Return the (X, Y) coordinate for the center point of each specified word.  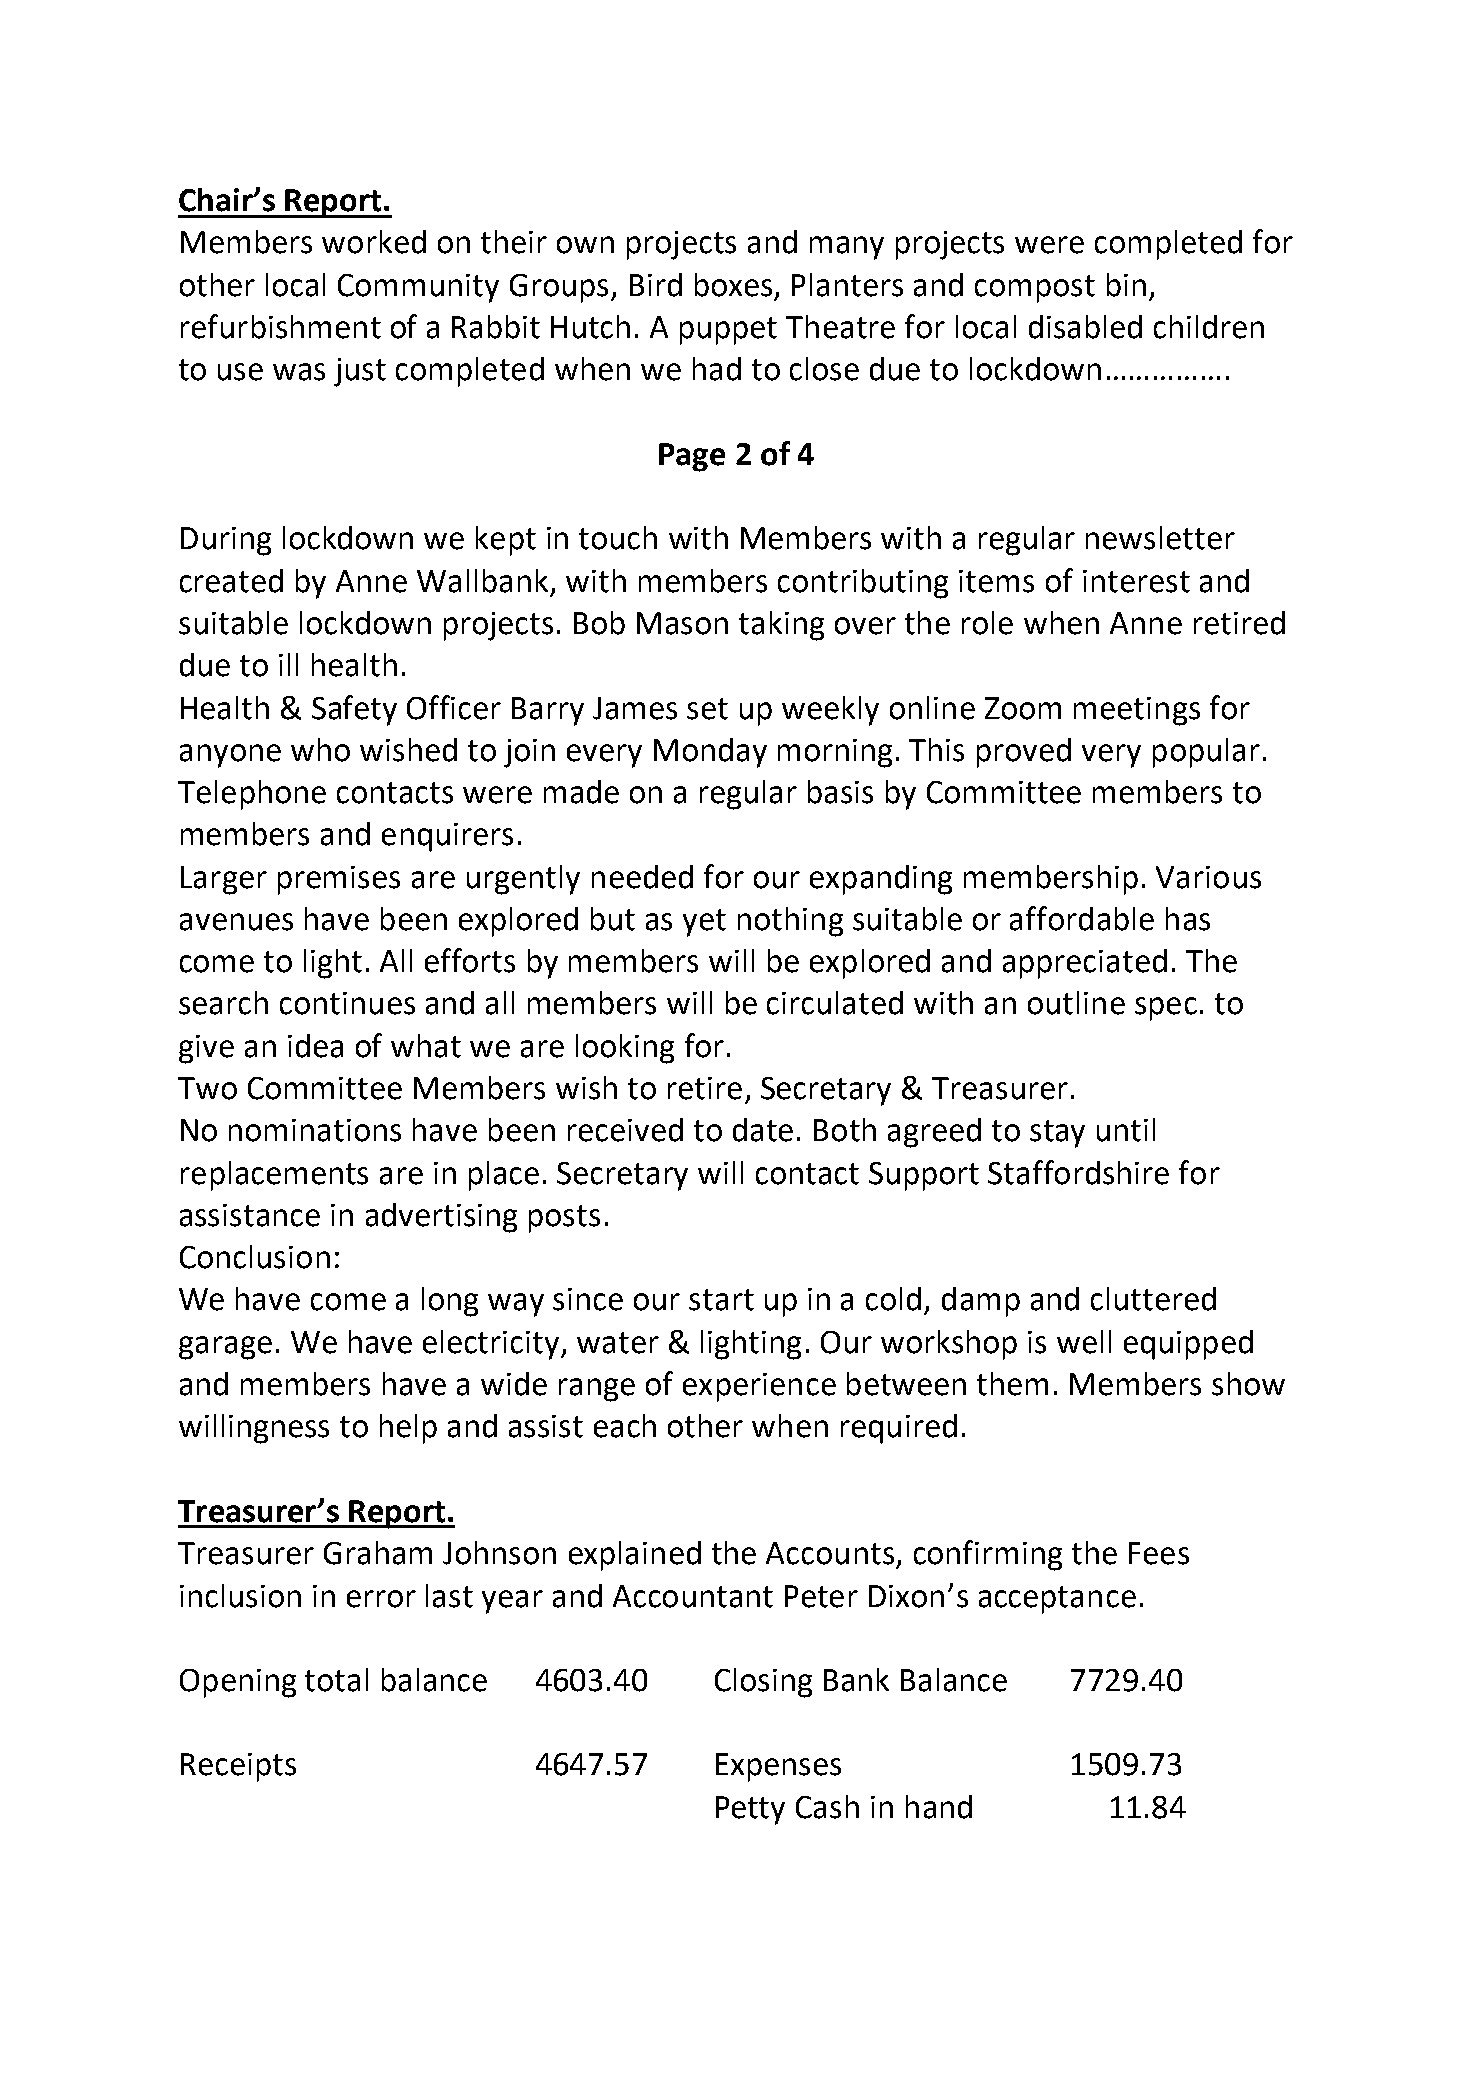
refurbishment (281, 326)
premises (339, 880)
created (231, 581)
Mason (682, 623)
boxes (733, 285)
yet (704, 923)
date (763, 1130)
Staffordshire (1078, 1172)
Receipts (238, 1767)
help (408, 1429)
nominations (315, 1130)
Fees (1159, 1553)
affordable (1082, 918)
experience (759, 1387)
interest (1136, 581)
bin (1126, 285)
